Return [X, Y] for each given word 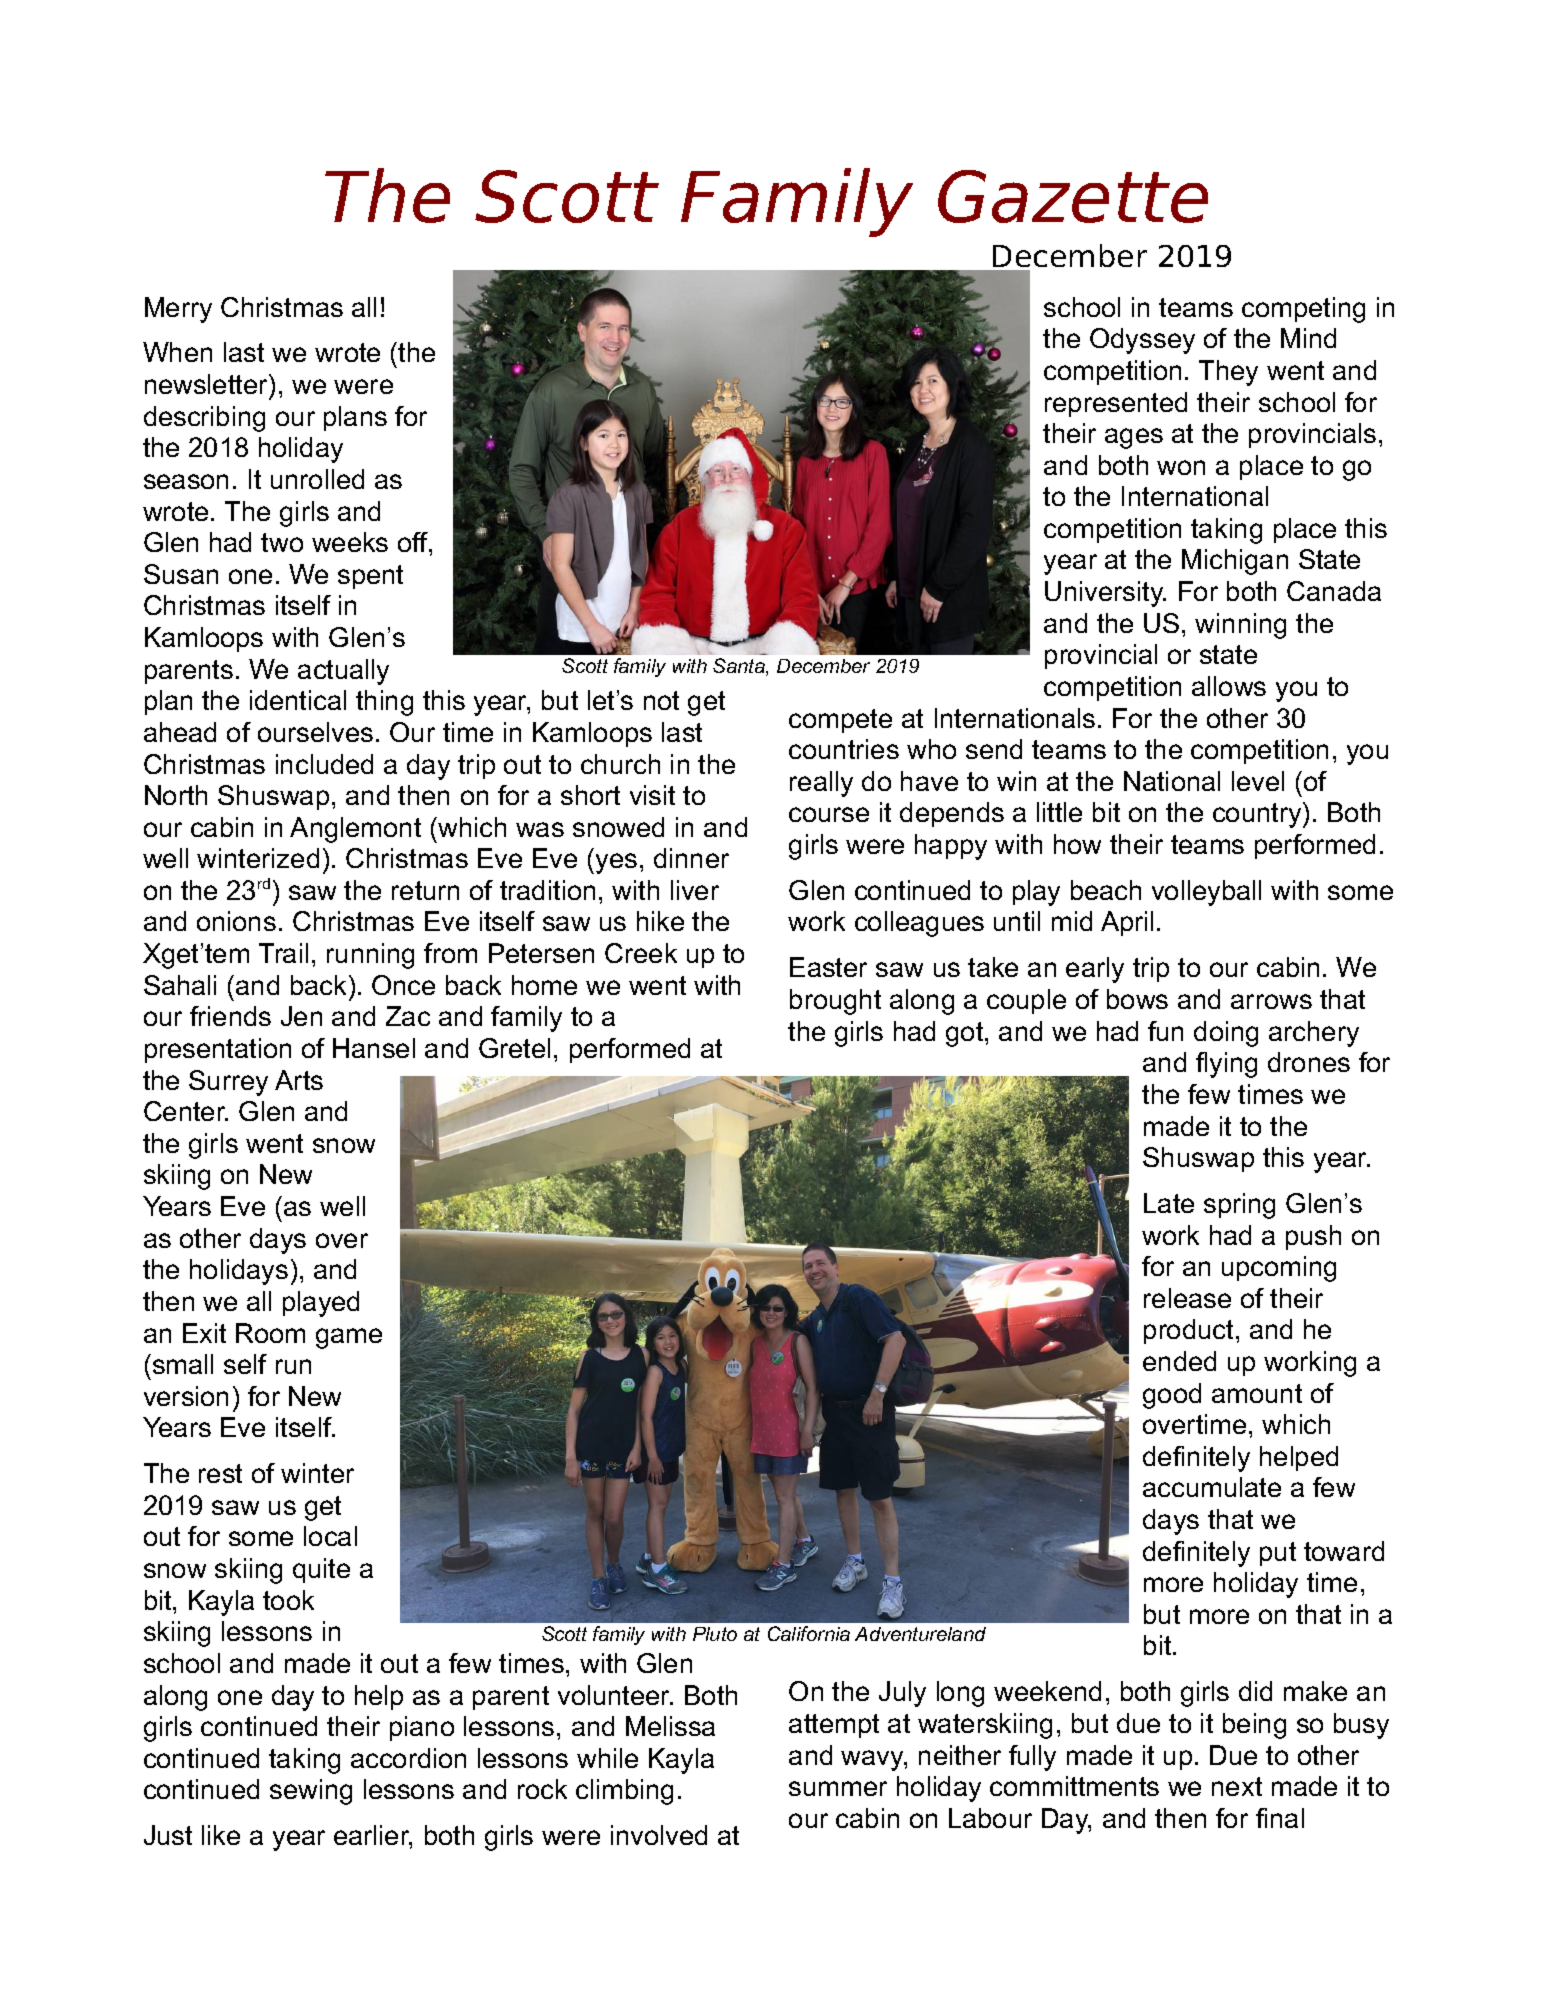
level [1258, 781]
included [324, 764]
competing [1303, 310]
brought [835, 1002]
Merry [178, 310]
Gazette [1073, 196]
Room [270, 1333]
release [1187, 1298]
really [821, 784]
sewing [311, 1792]
